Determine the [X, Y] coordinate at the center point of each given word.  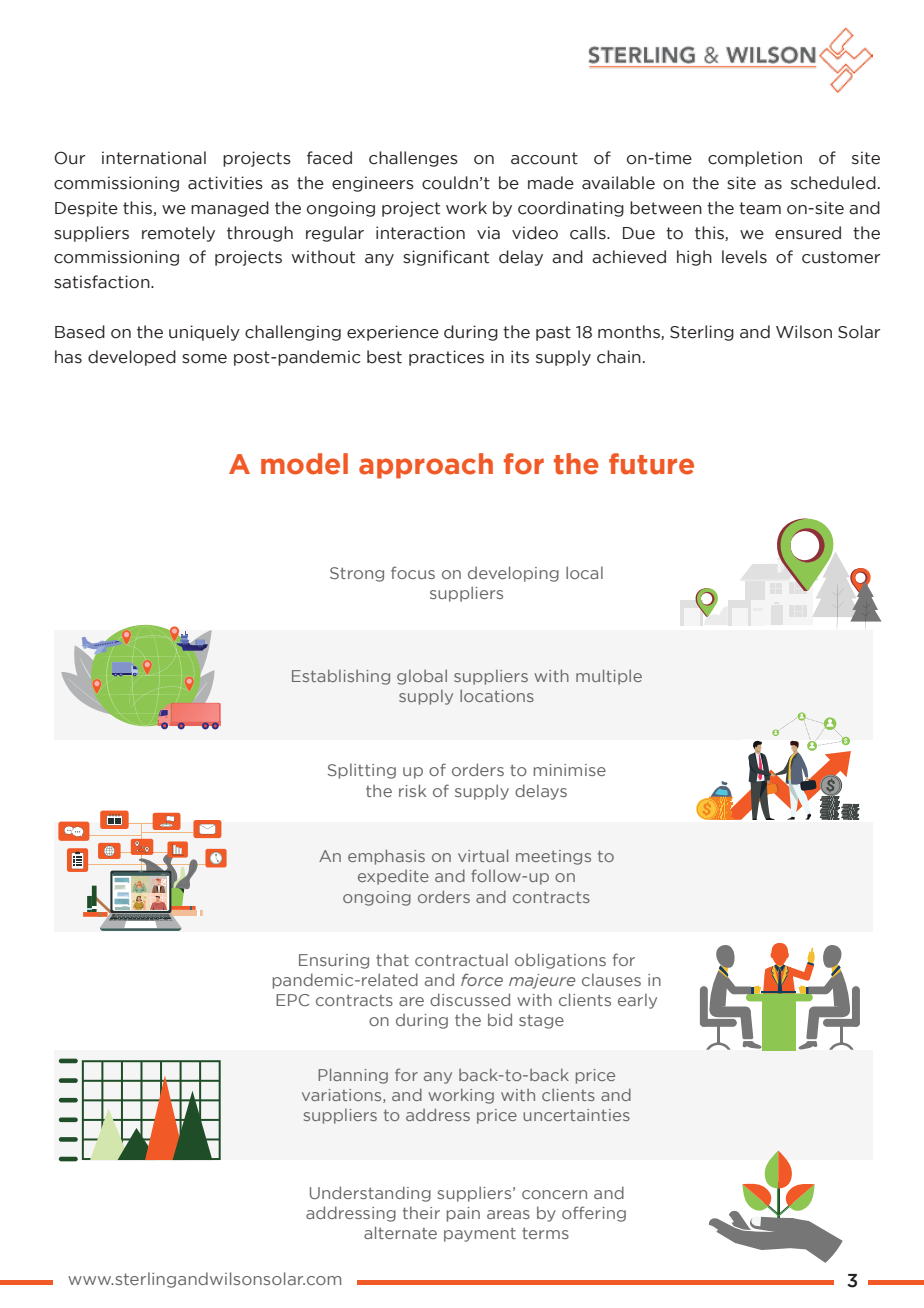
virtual [483, 855]
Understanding [370, 1194]
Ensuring [334, 961]
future [651, 464]
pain [463, 1214]
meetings [553, 857]
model [304, 464]
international [154, 158]
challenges [413, 159]
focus [413, 572]
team [760, 208]
